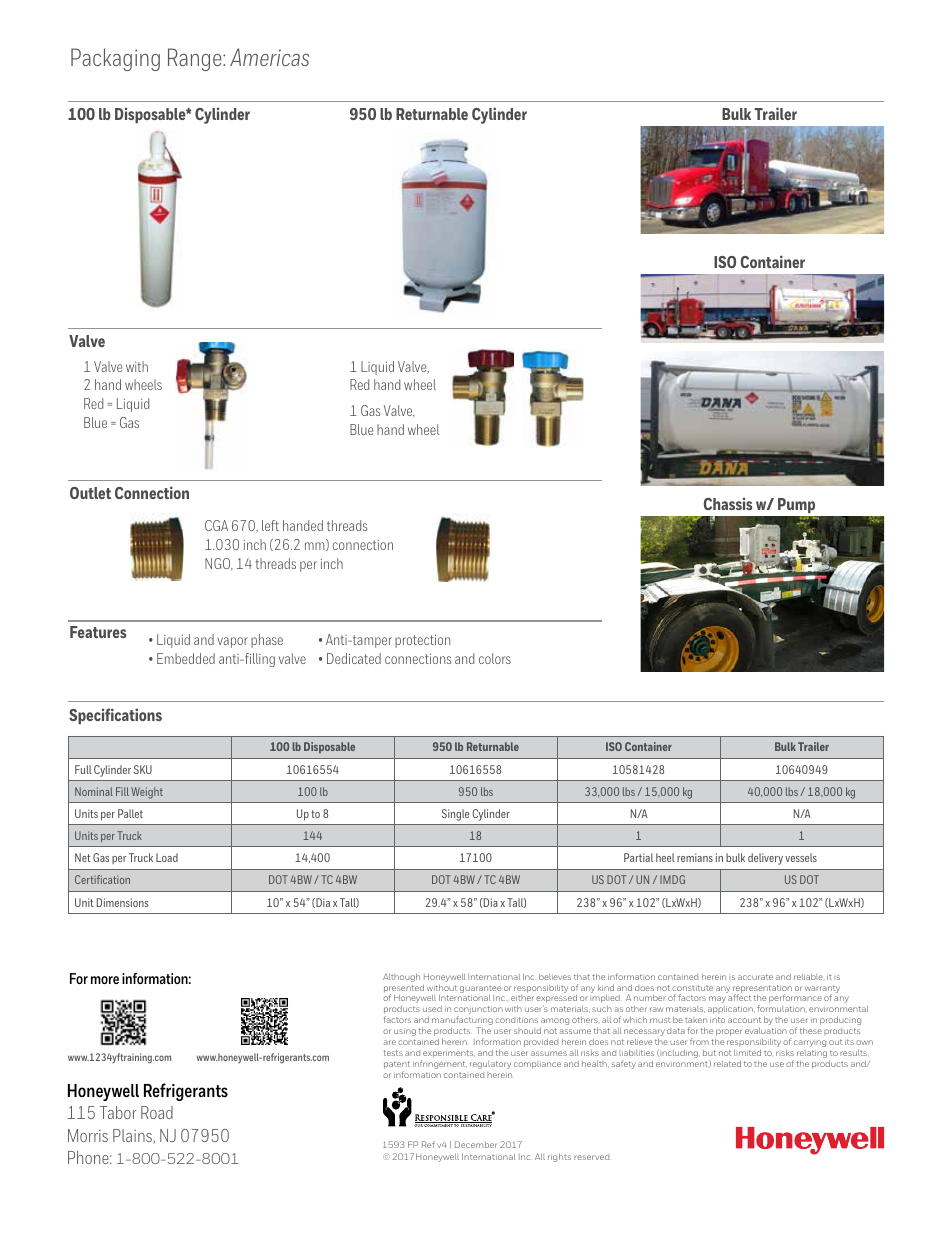 Image resolution: width=952 pixels, height=1233 pixels. I want to click on December, so click(476, 1144).
